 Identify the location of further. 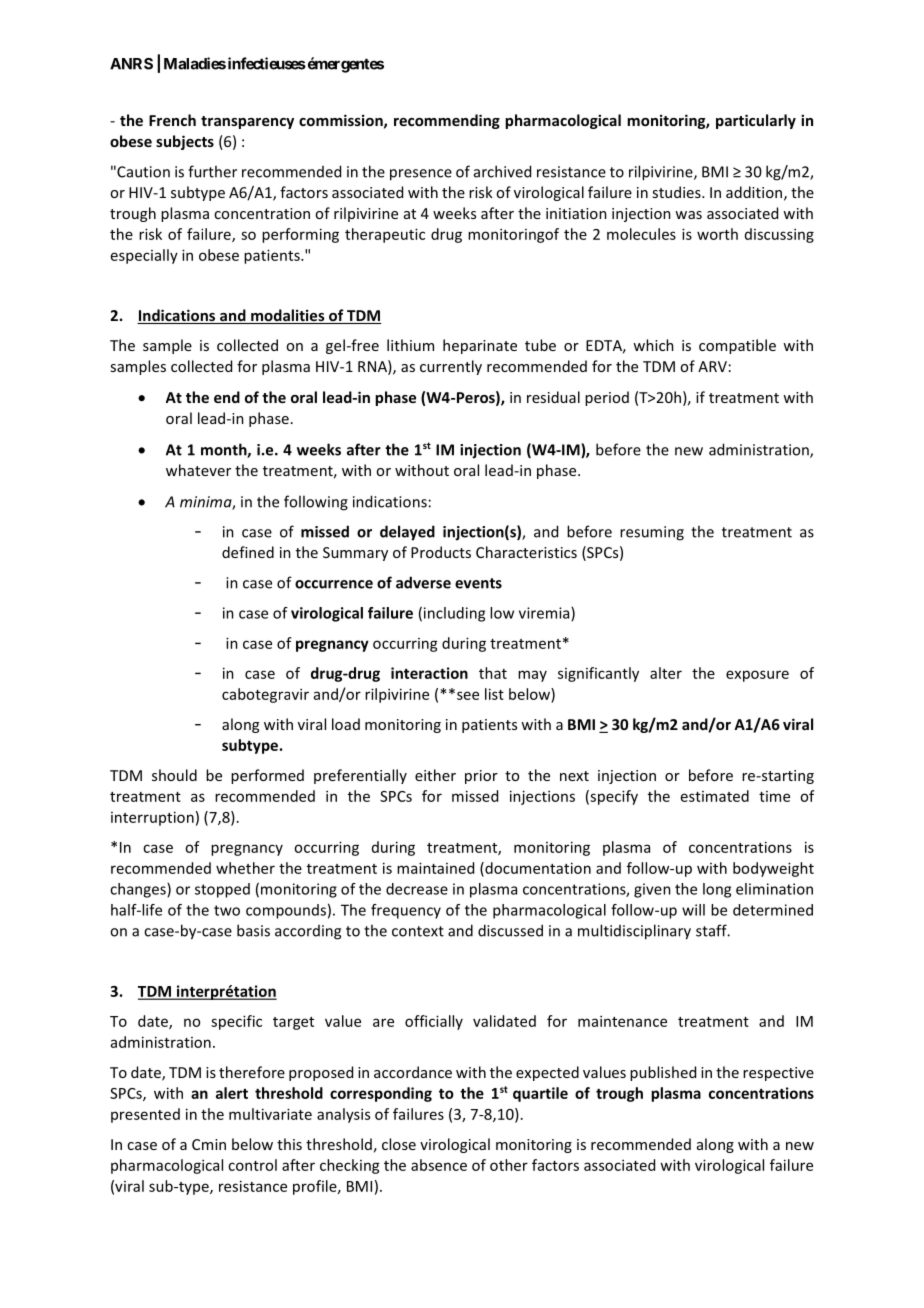
(212, 171).
